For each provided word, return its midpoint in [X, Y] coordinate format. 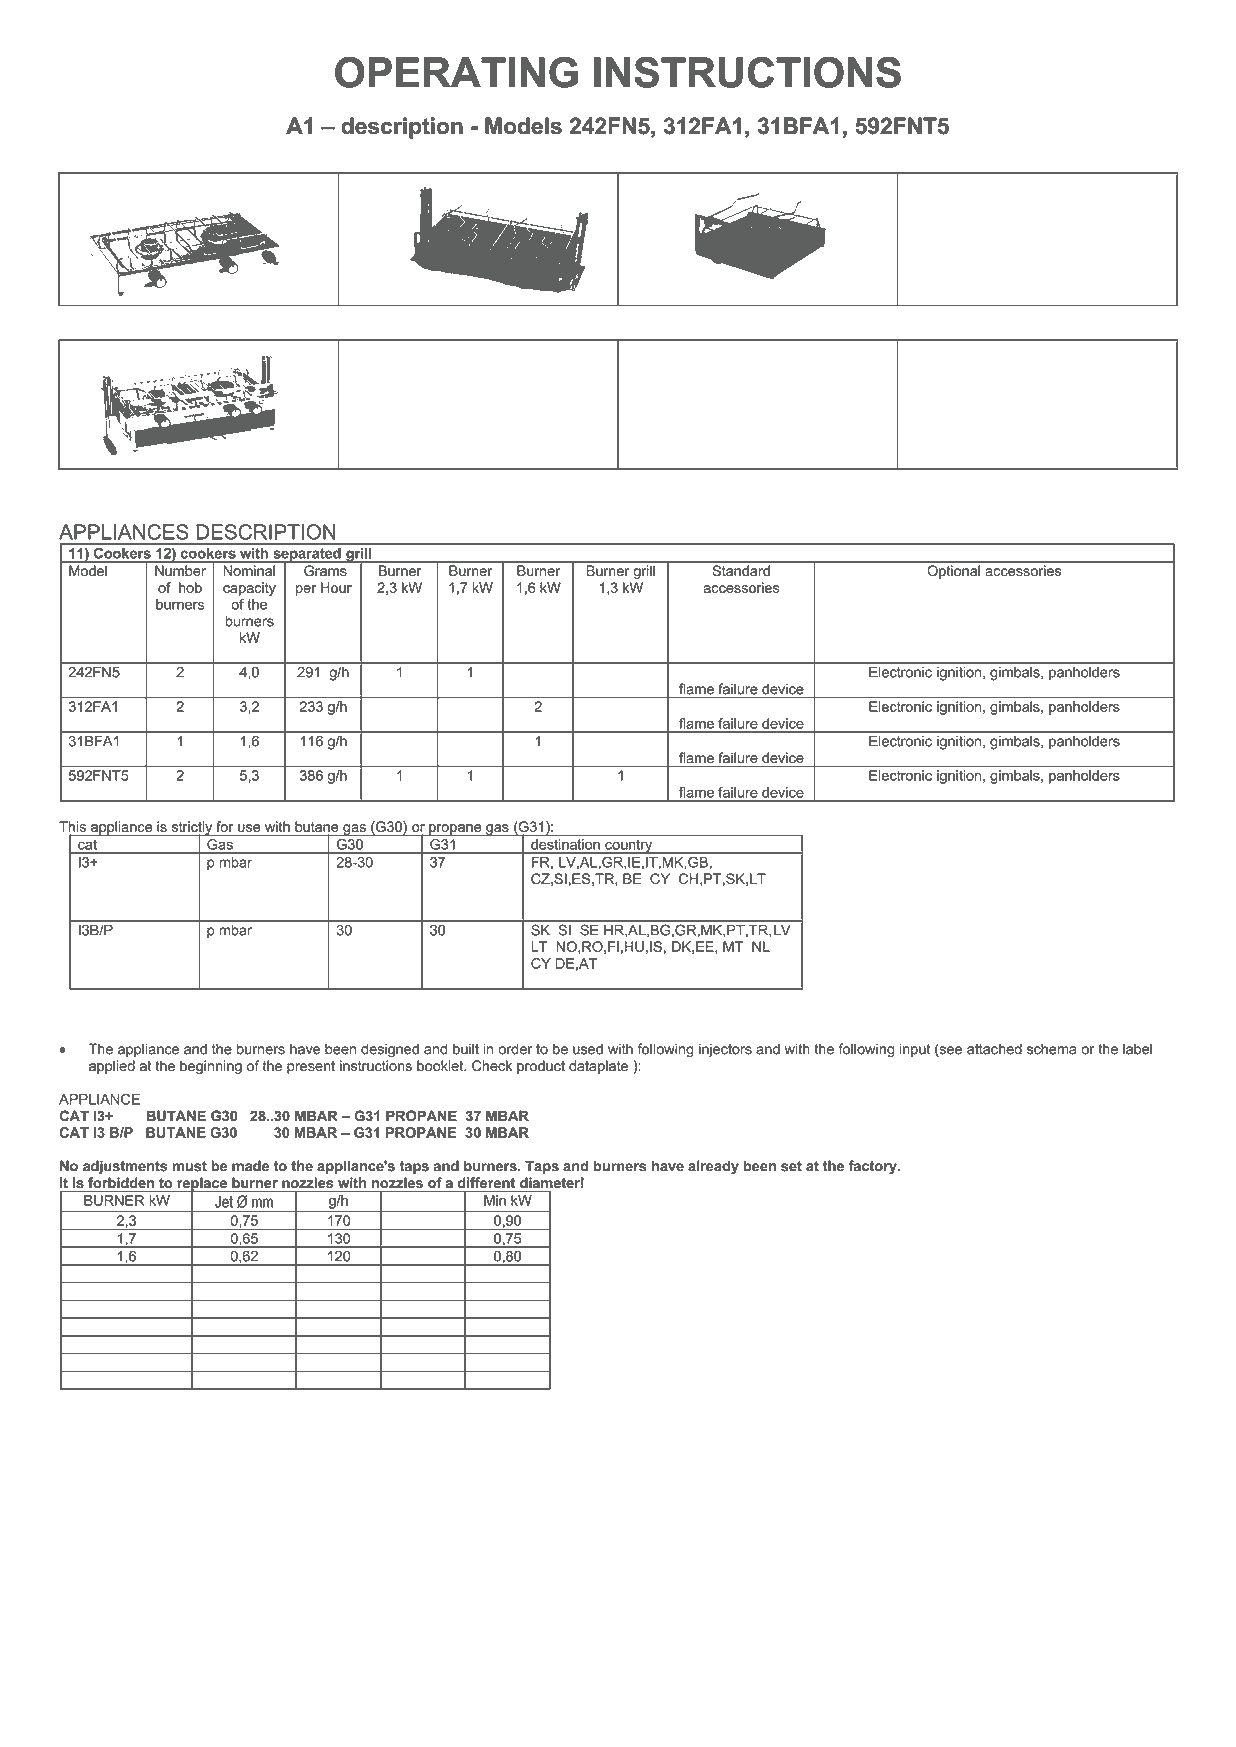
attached [994, 1049]
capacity [249, 589]
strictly [192, 829]
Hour [336, 587]
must [190, 1166]
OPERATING [456, 72]
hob [190, 587]
